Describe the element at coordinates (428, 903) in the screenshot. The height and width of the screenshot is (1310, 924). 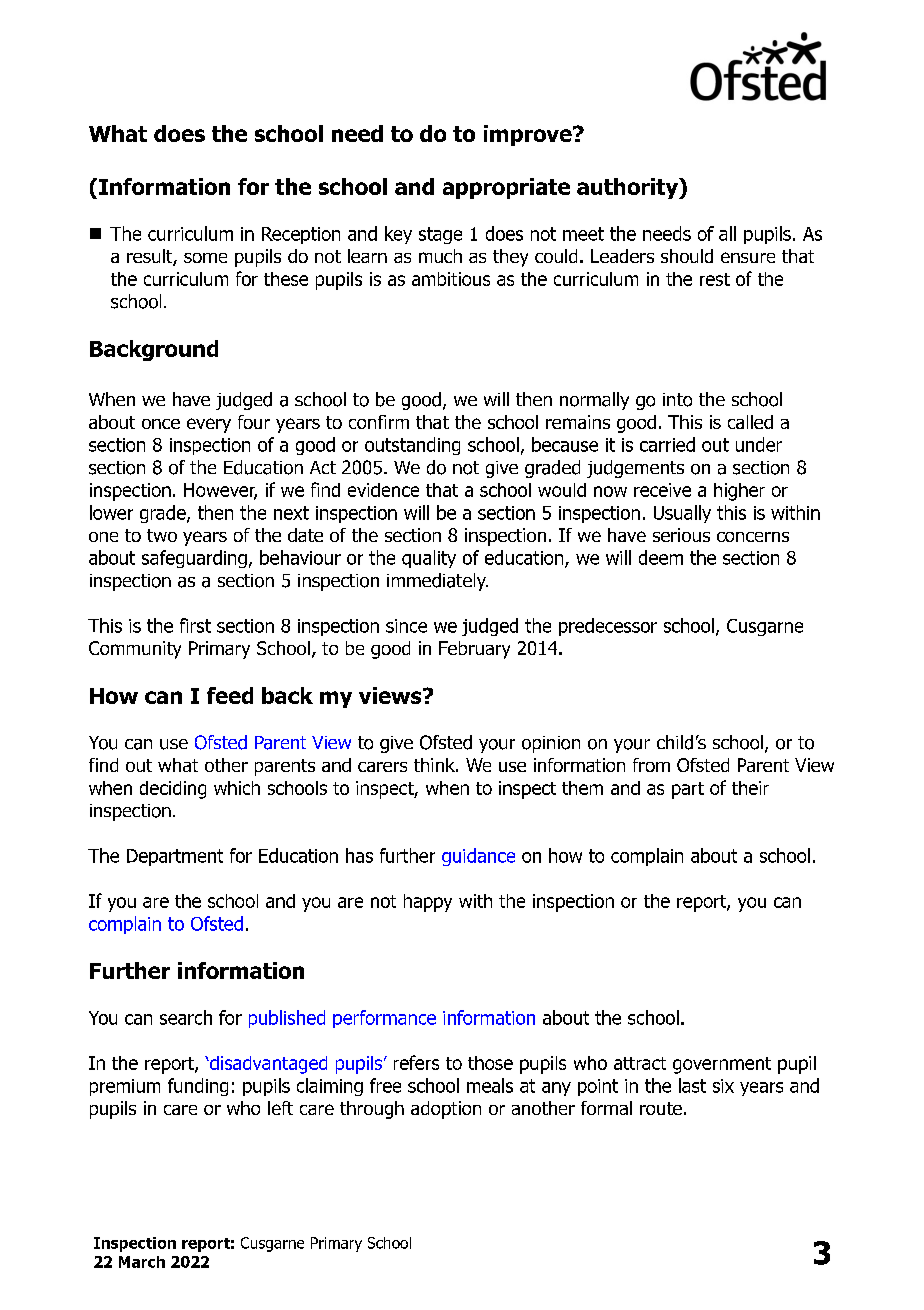
I see `happy` at that location.
